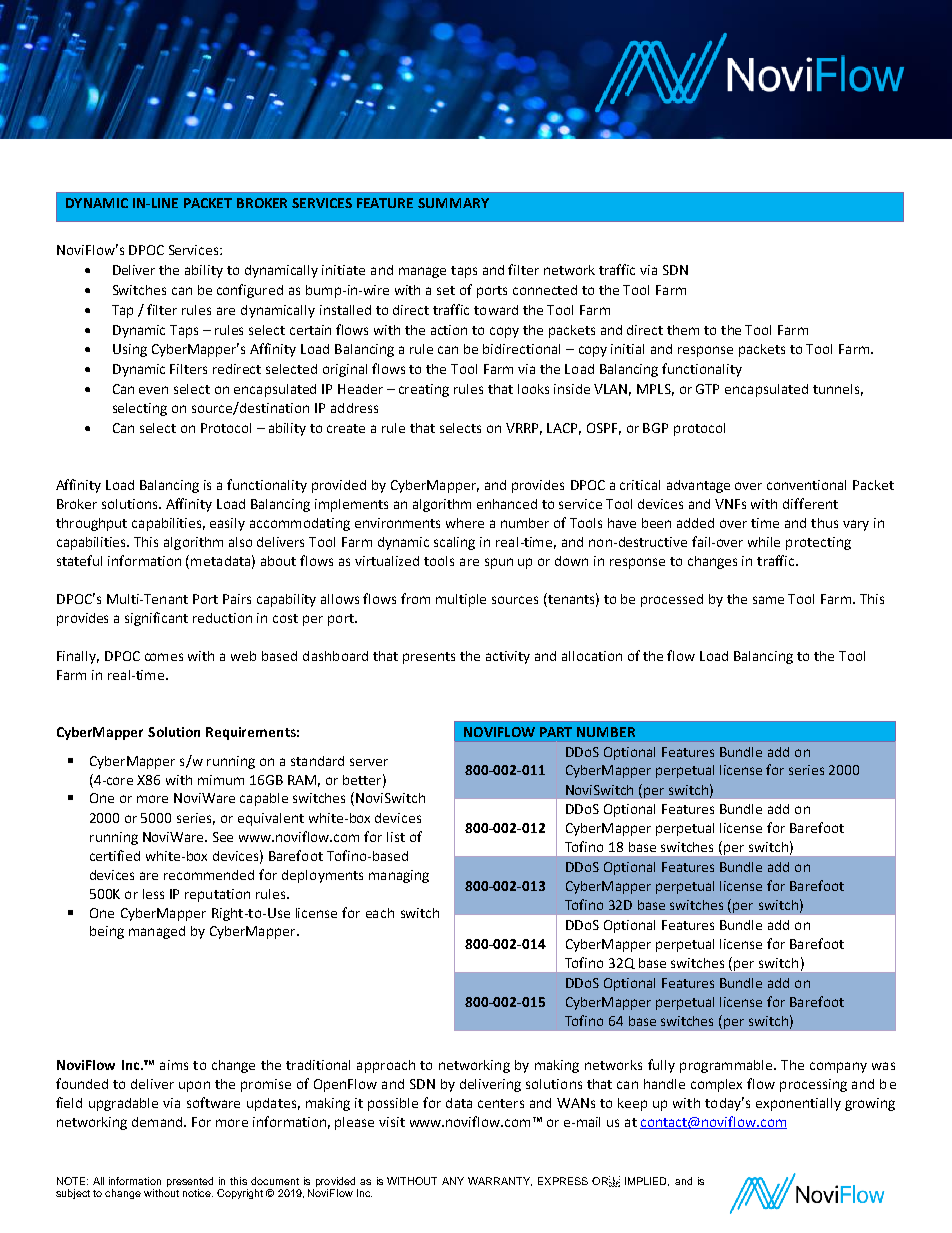 The height and width of the screenshot is (1233, 952). I want to click on easily, so click(227, 524).
